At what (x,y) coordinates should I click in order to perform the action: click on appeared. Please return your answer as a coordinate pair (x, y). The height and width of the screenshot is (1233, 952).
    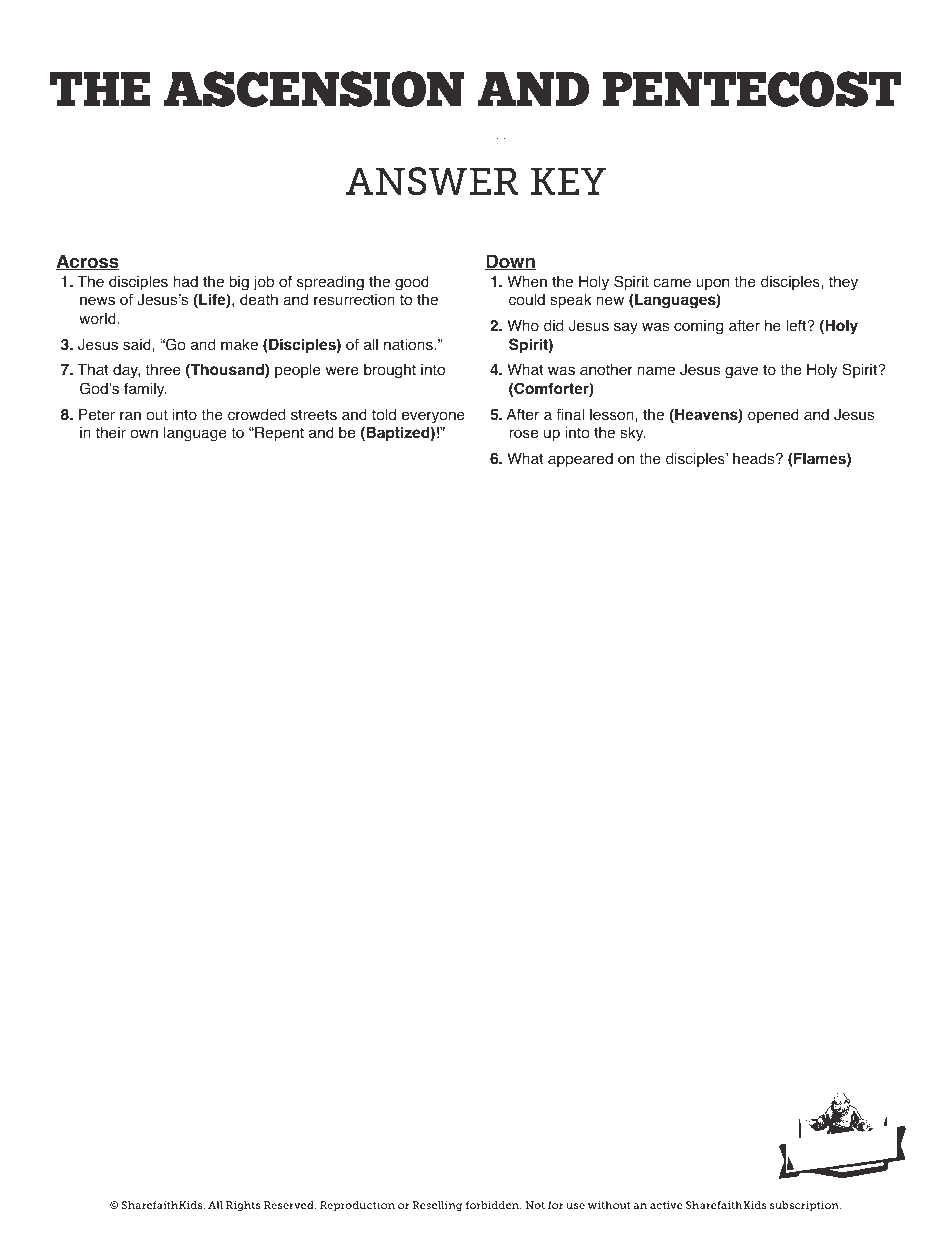
    Looking at the image, I should click on (580, 460).
